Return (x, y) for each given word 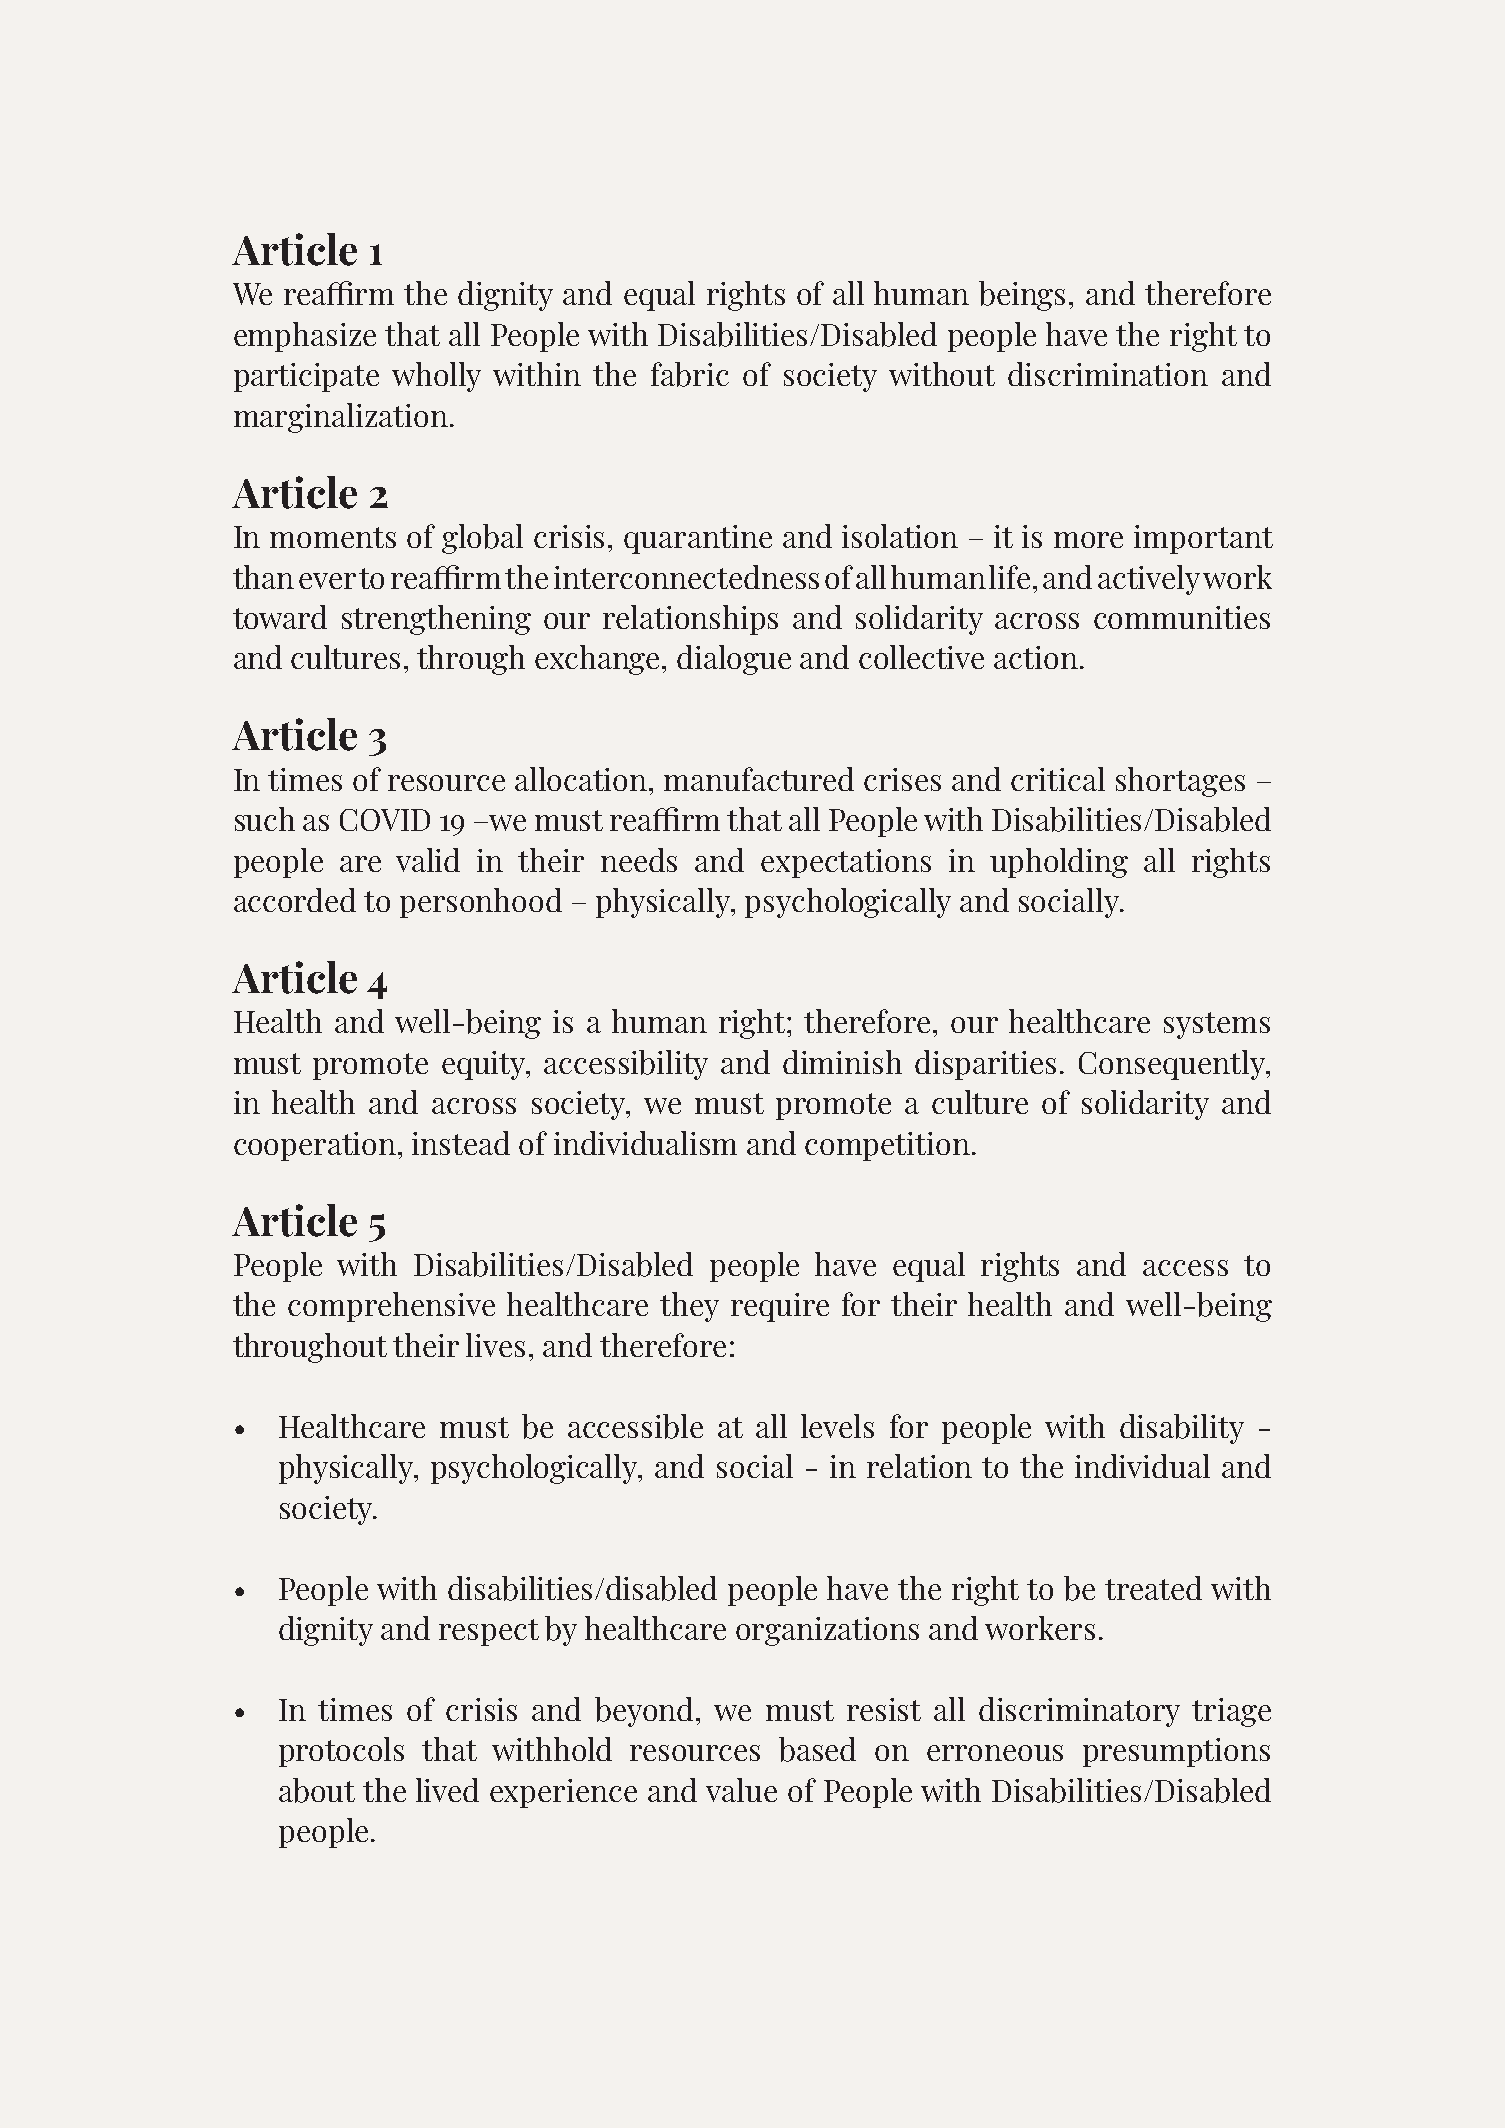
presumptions (1176, 1752)
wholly (436, 377)
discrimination (1108, 374)
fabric (690, 374)
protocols (341, 1752)
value (741, 1790)
